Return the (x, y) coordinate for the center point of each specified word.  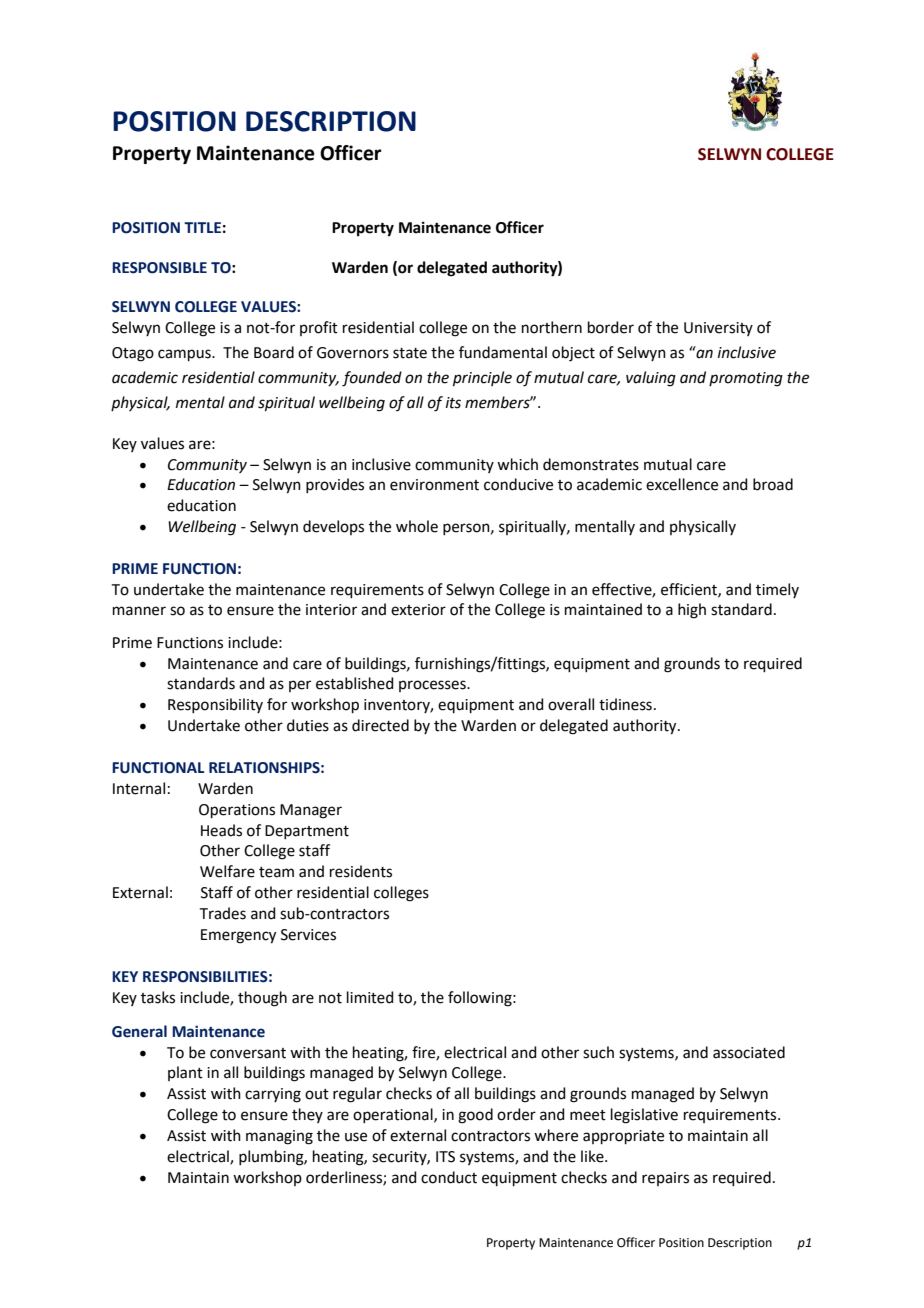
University (718, 329)
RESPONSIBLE (159, 268)
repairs (665, 1179)
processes (433, 686)
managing (279, 1137)
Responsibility (215, 705)
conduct (449, 1177)
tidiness (625, 704)
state (410, 353)
